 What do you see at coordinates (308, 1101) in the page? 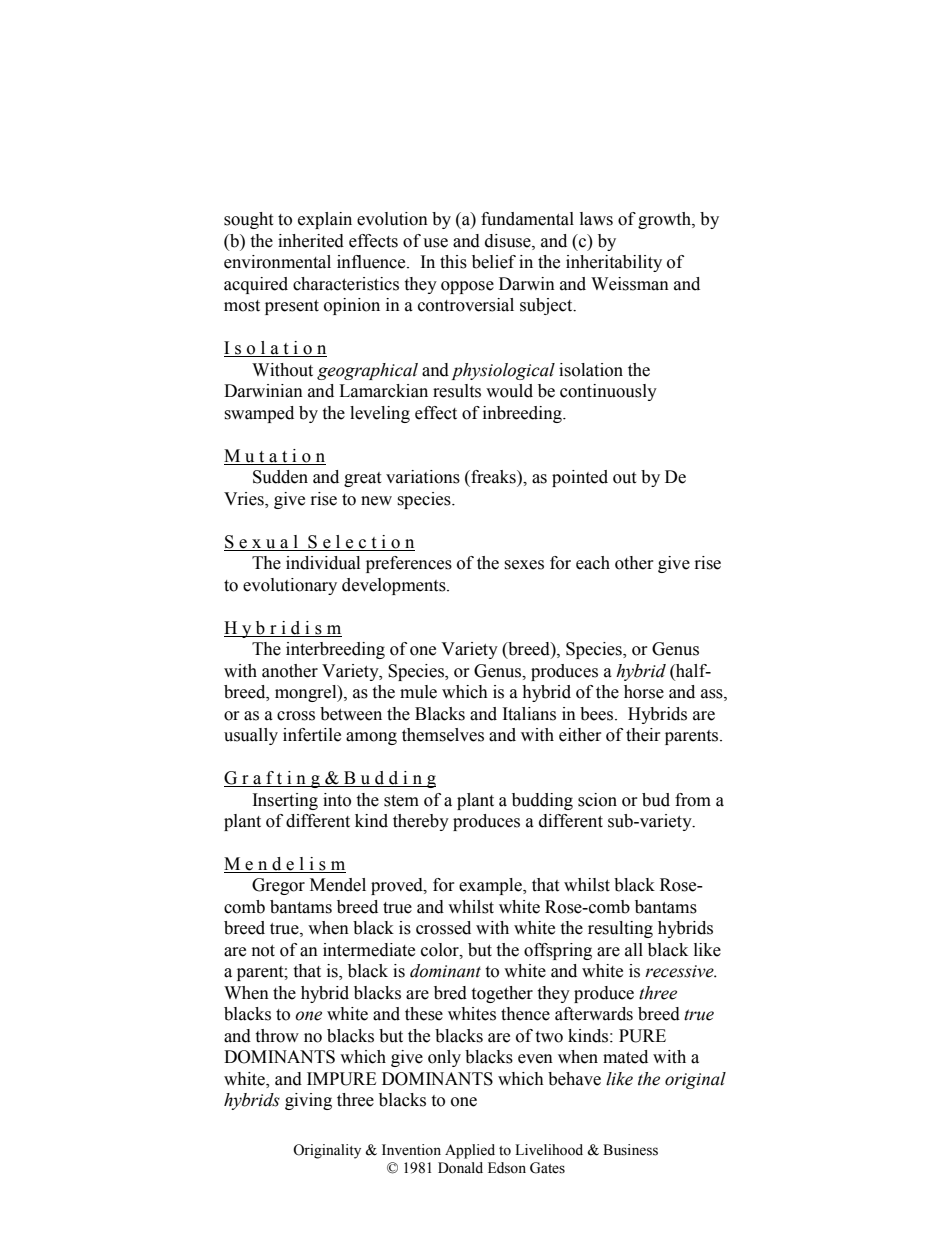
I see `giving` at bounding box center [308, 1101].
